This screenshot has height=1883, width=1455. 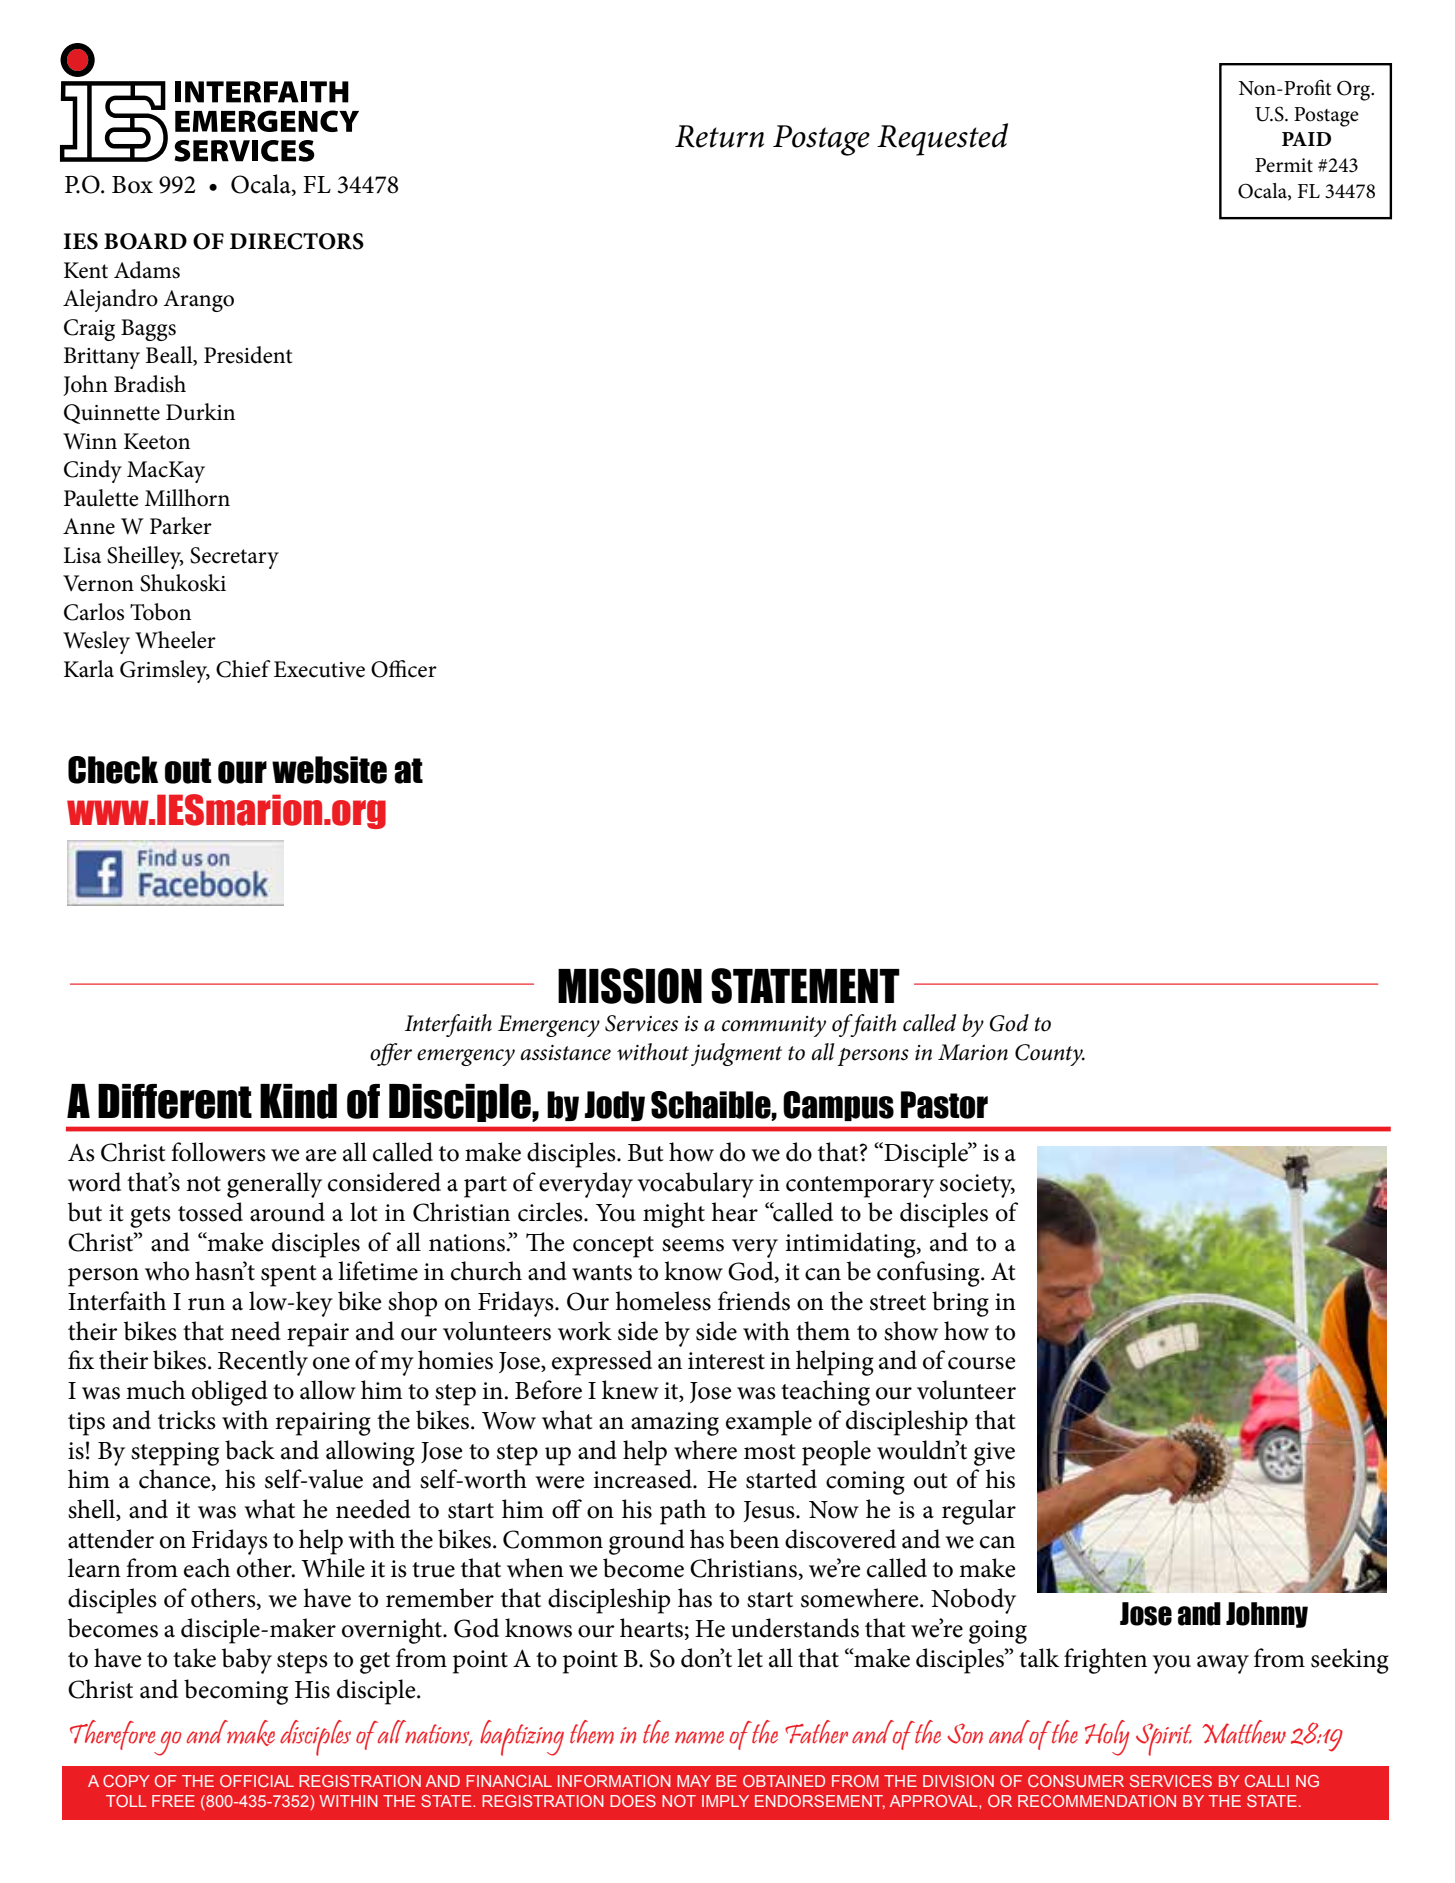 I want to click on Return, so click(x=719, y=136).
